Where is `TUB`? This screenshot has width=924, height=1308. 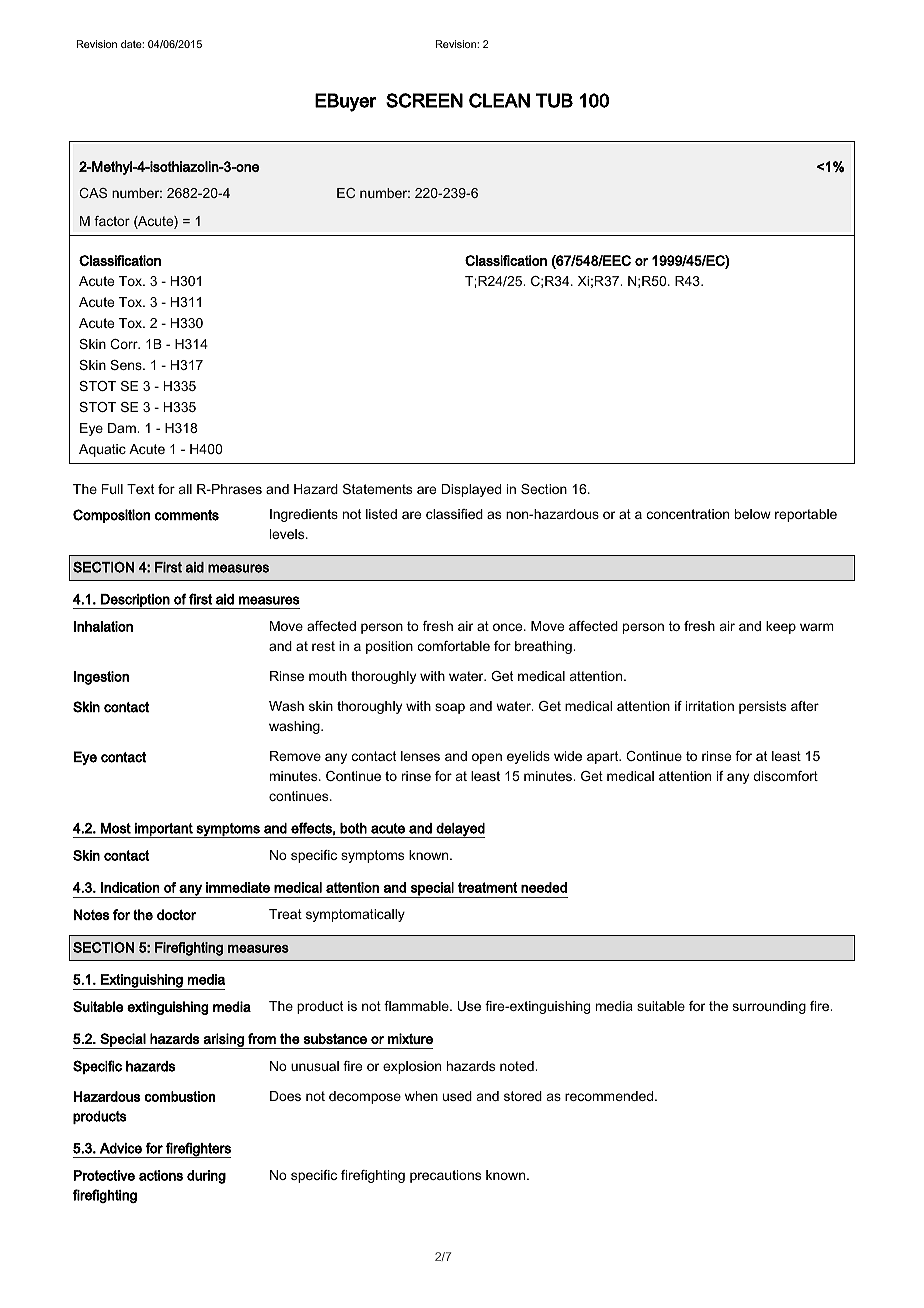 TUB is located at coordinates (554, 100).
